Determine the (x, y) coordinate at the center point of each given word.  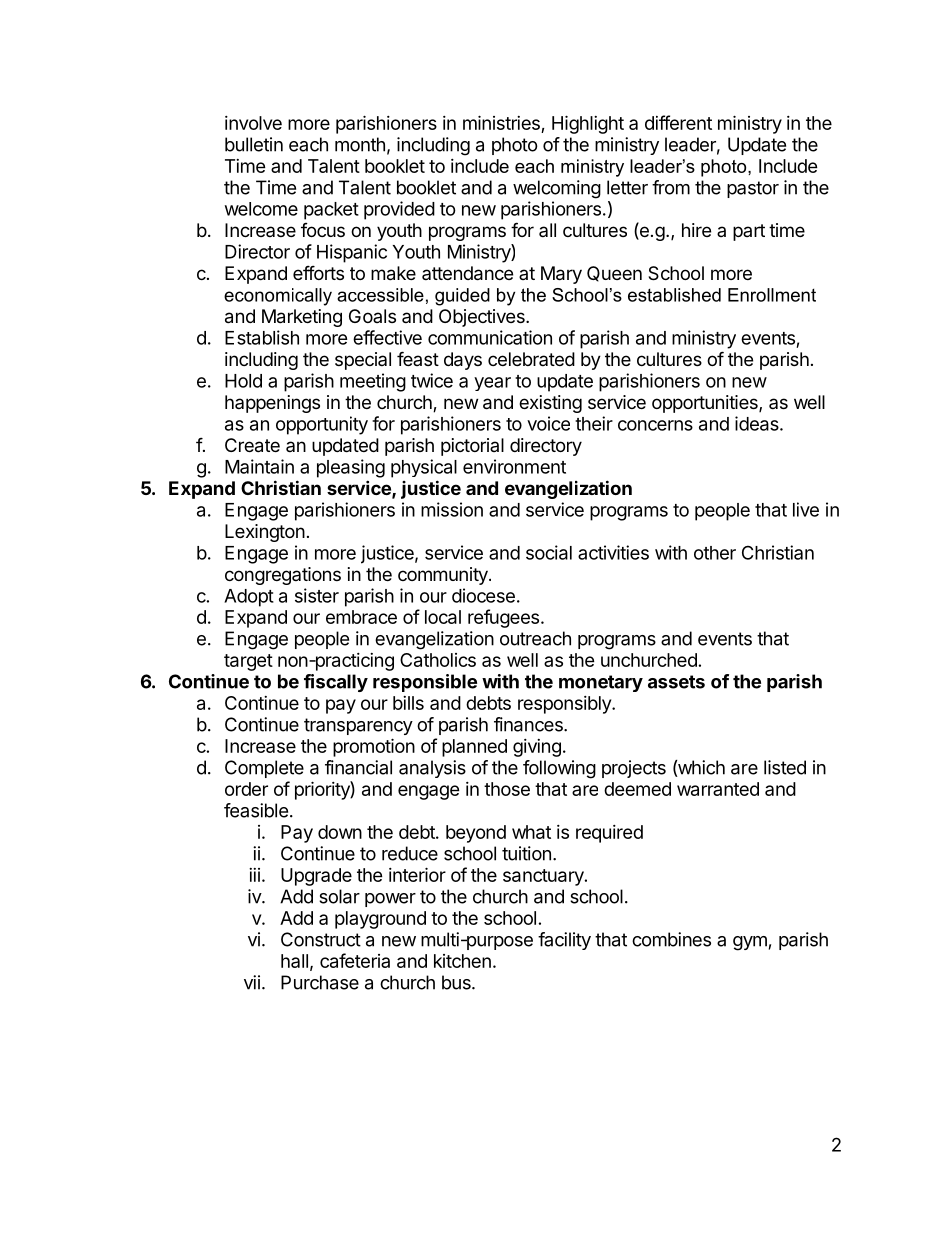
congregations (283, 576)
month (360, 144)
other (715, 553)
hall (294, 961)
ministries (501, 122)
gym (750, 943)
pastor (753, 189)
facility (564, 941)
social (549, 552)
